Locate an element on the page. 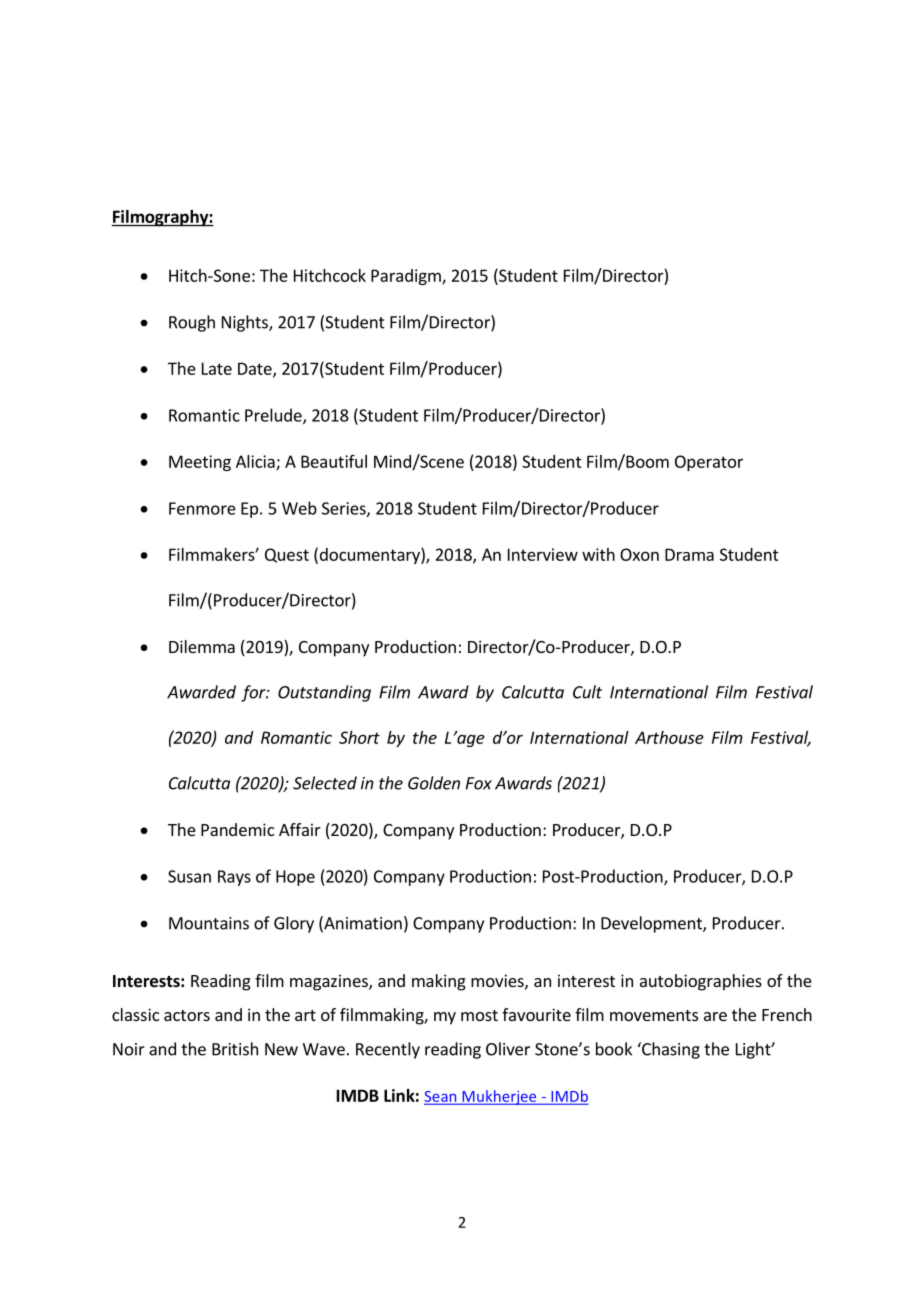 The width and height of the document is (924, 1308). Development is located at coordinates (652, 924).
